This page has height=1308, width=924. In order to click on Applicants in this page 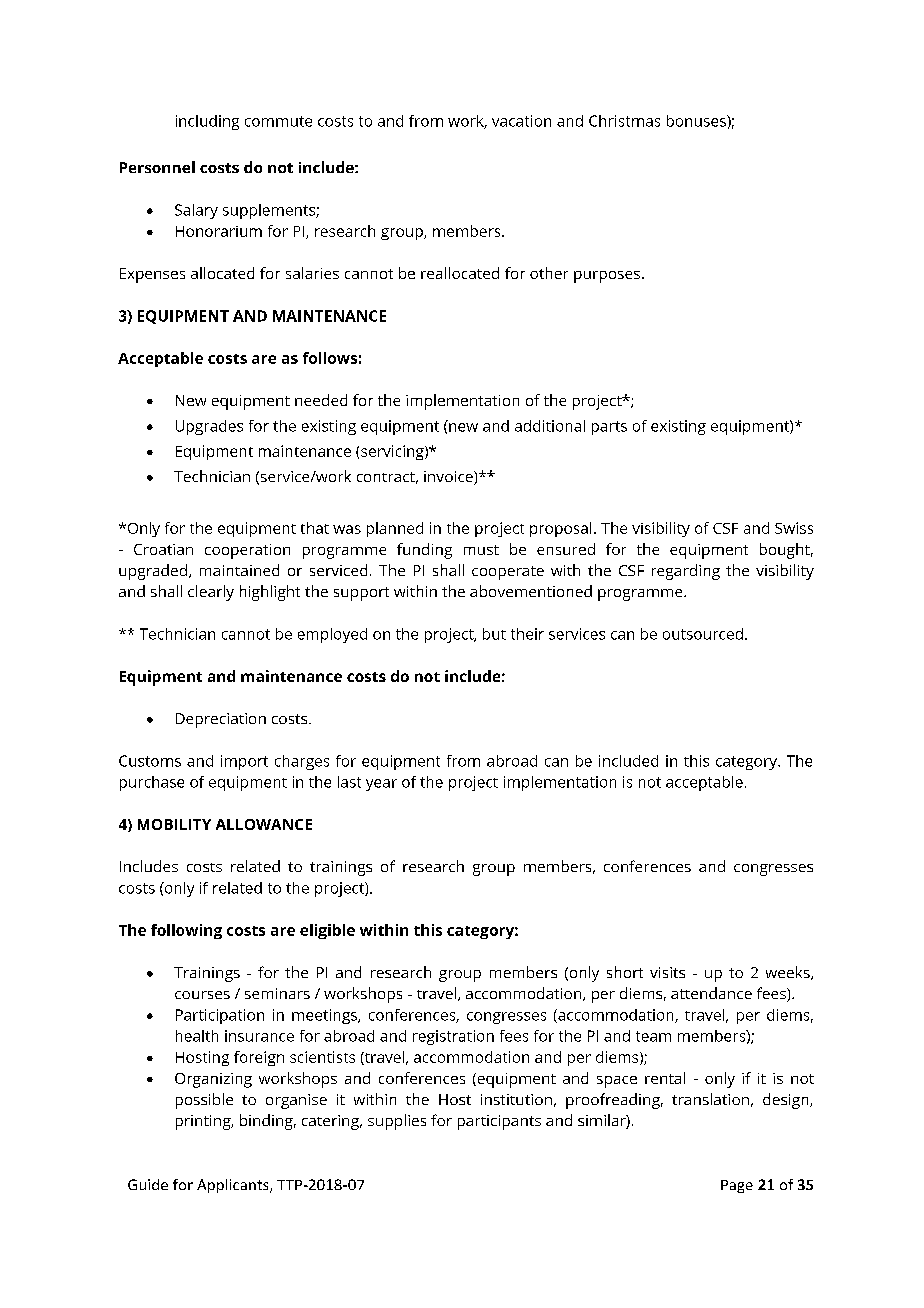, I will do `click(234, 1186)`.
